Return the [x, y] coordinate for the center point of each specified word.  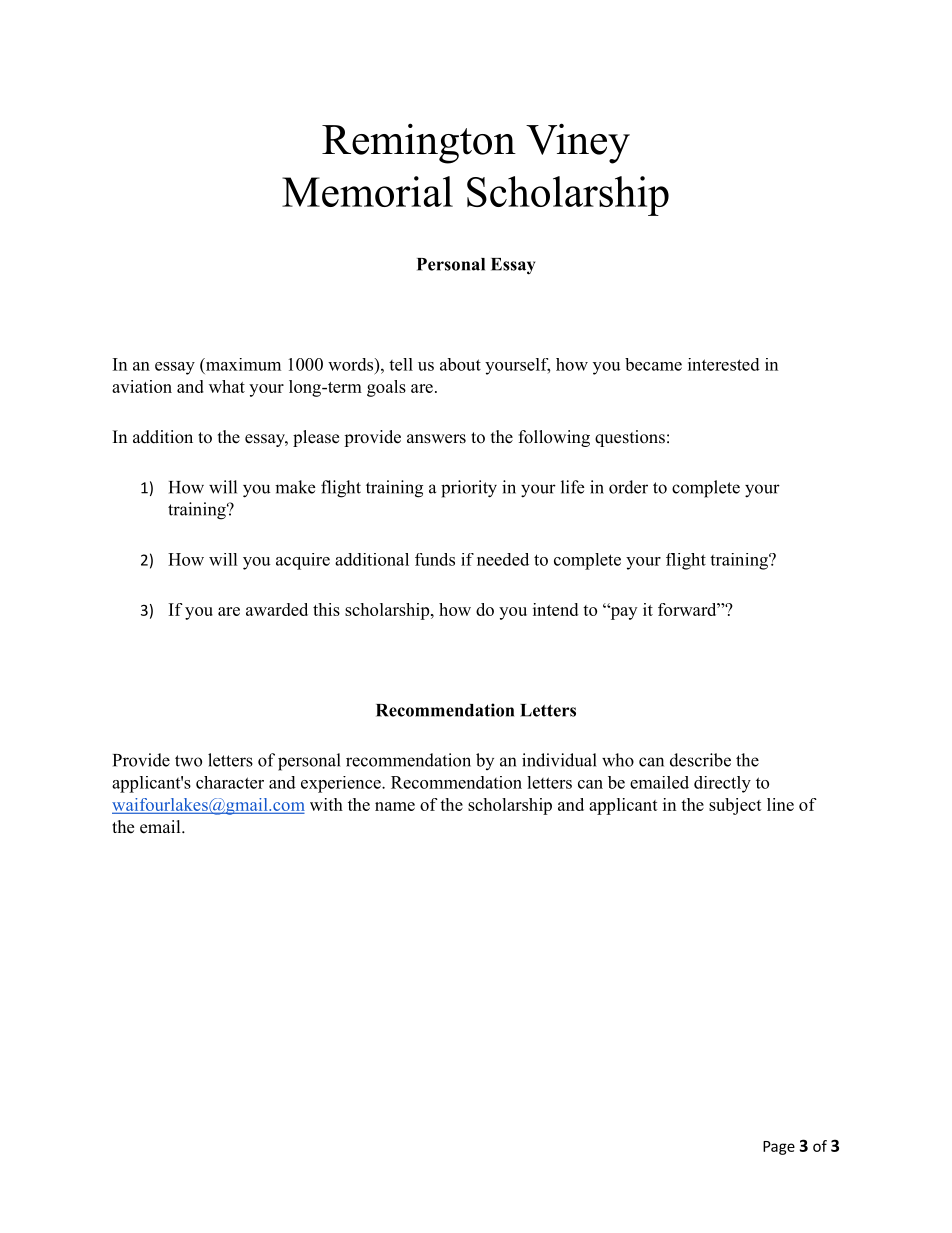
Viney [578, 143]
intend [555, 609]
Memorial [367, 191]
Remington [419, 143]
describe [700, 760]
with [326, 804]
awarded [277, 609]
